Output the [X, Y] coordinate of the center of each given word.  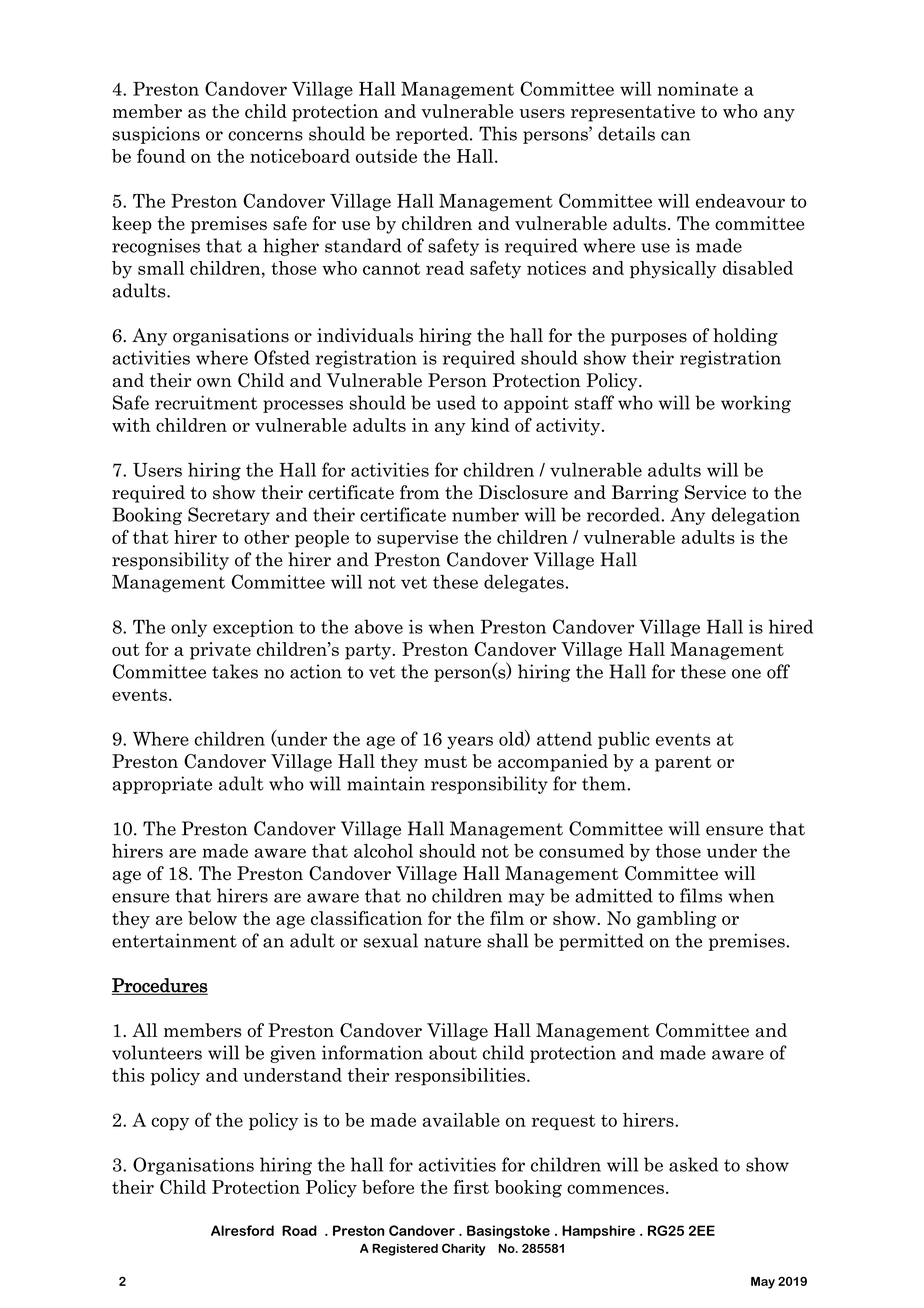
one [746, 674]
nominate [698, 89]
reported [433, 135]
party [368, 652]
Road [299, 1230]
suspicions [156, 135]
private [220, 651]
